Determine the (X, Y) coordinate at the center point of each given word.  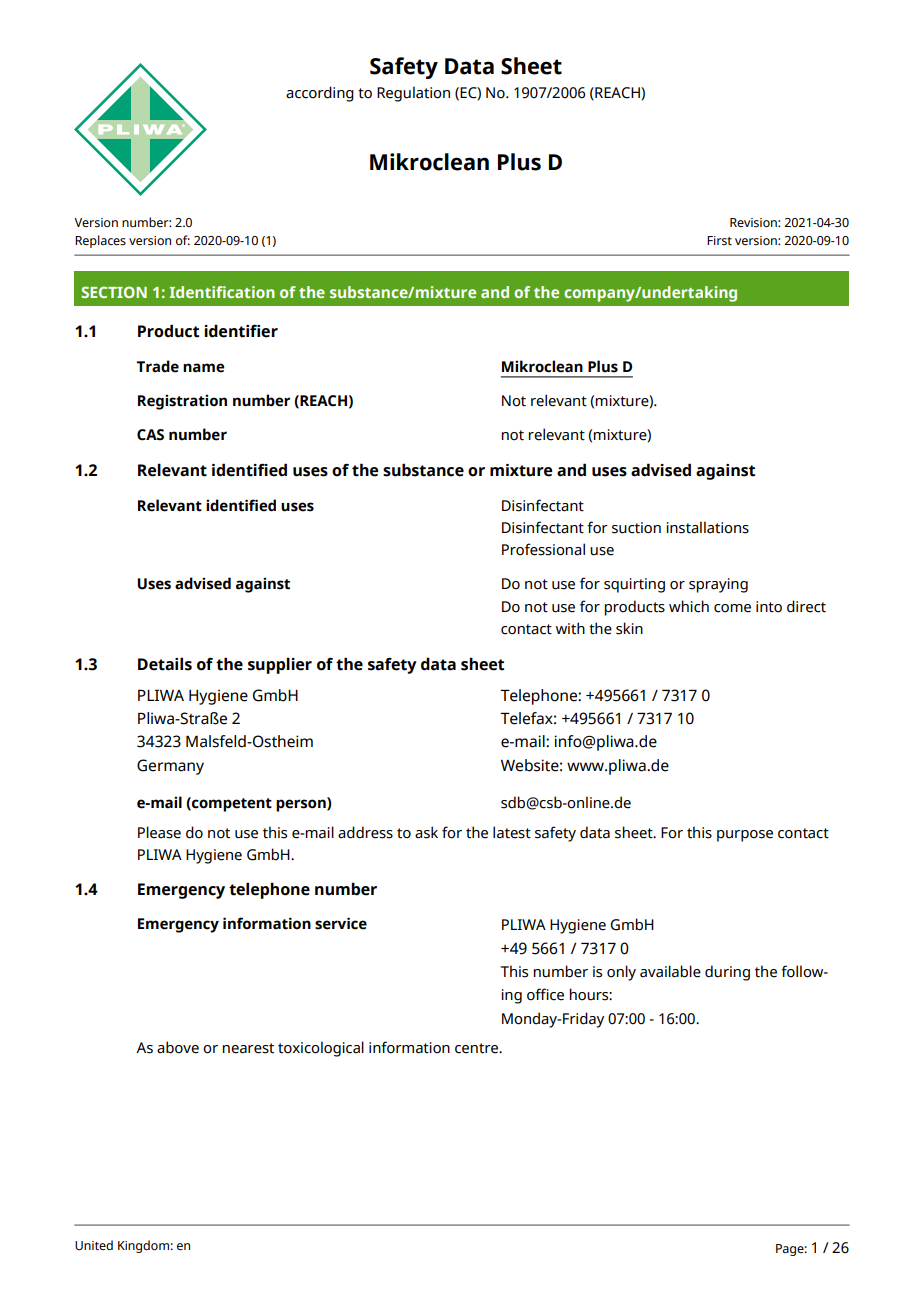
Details (165, 664)
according (320, 94)
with (570, 628)
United (94, 1245)
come (732, 608)
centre (478, 1048)
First (719, 240)
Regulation (413, 94)
